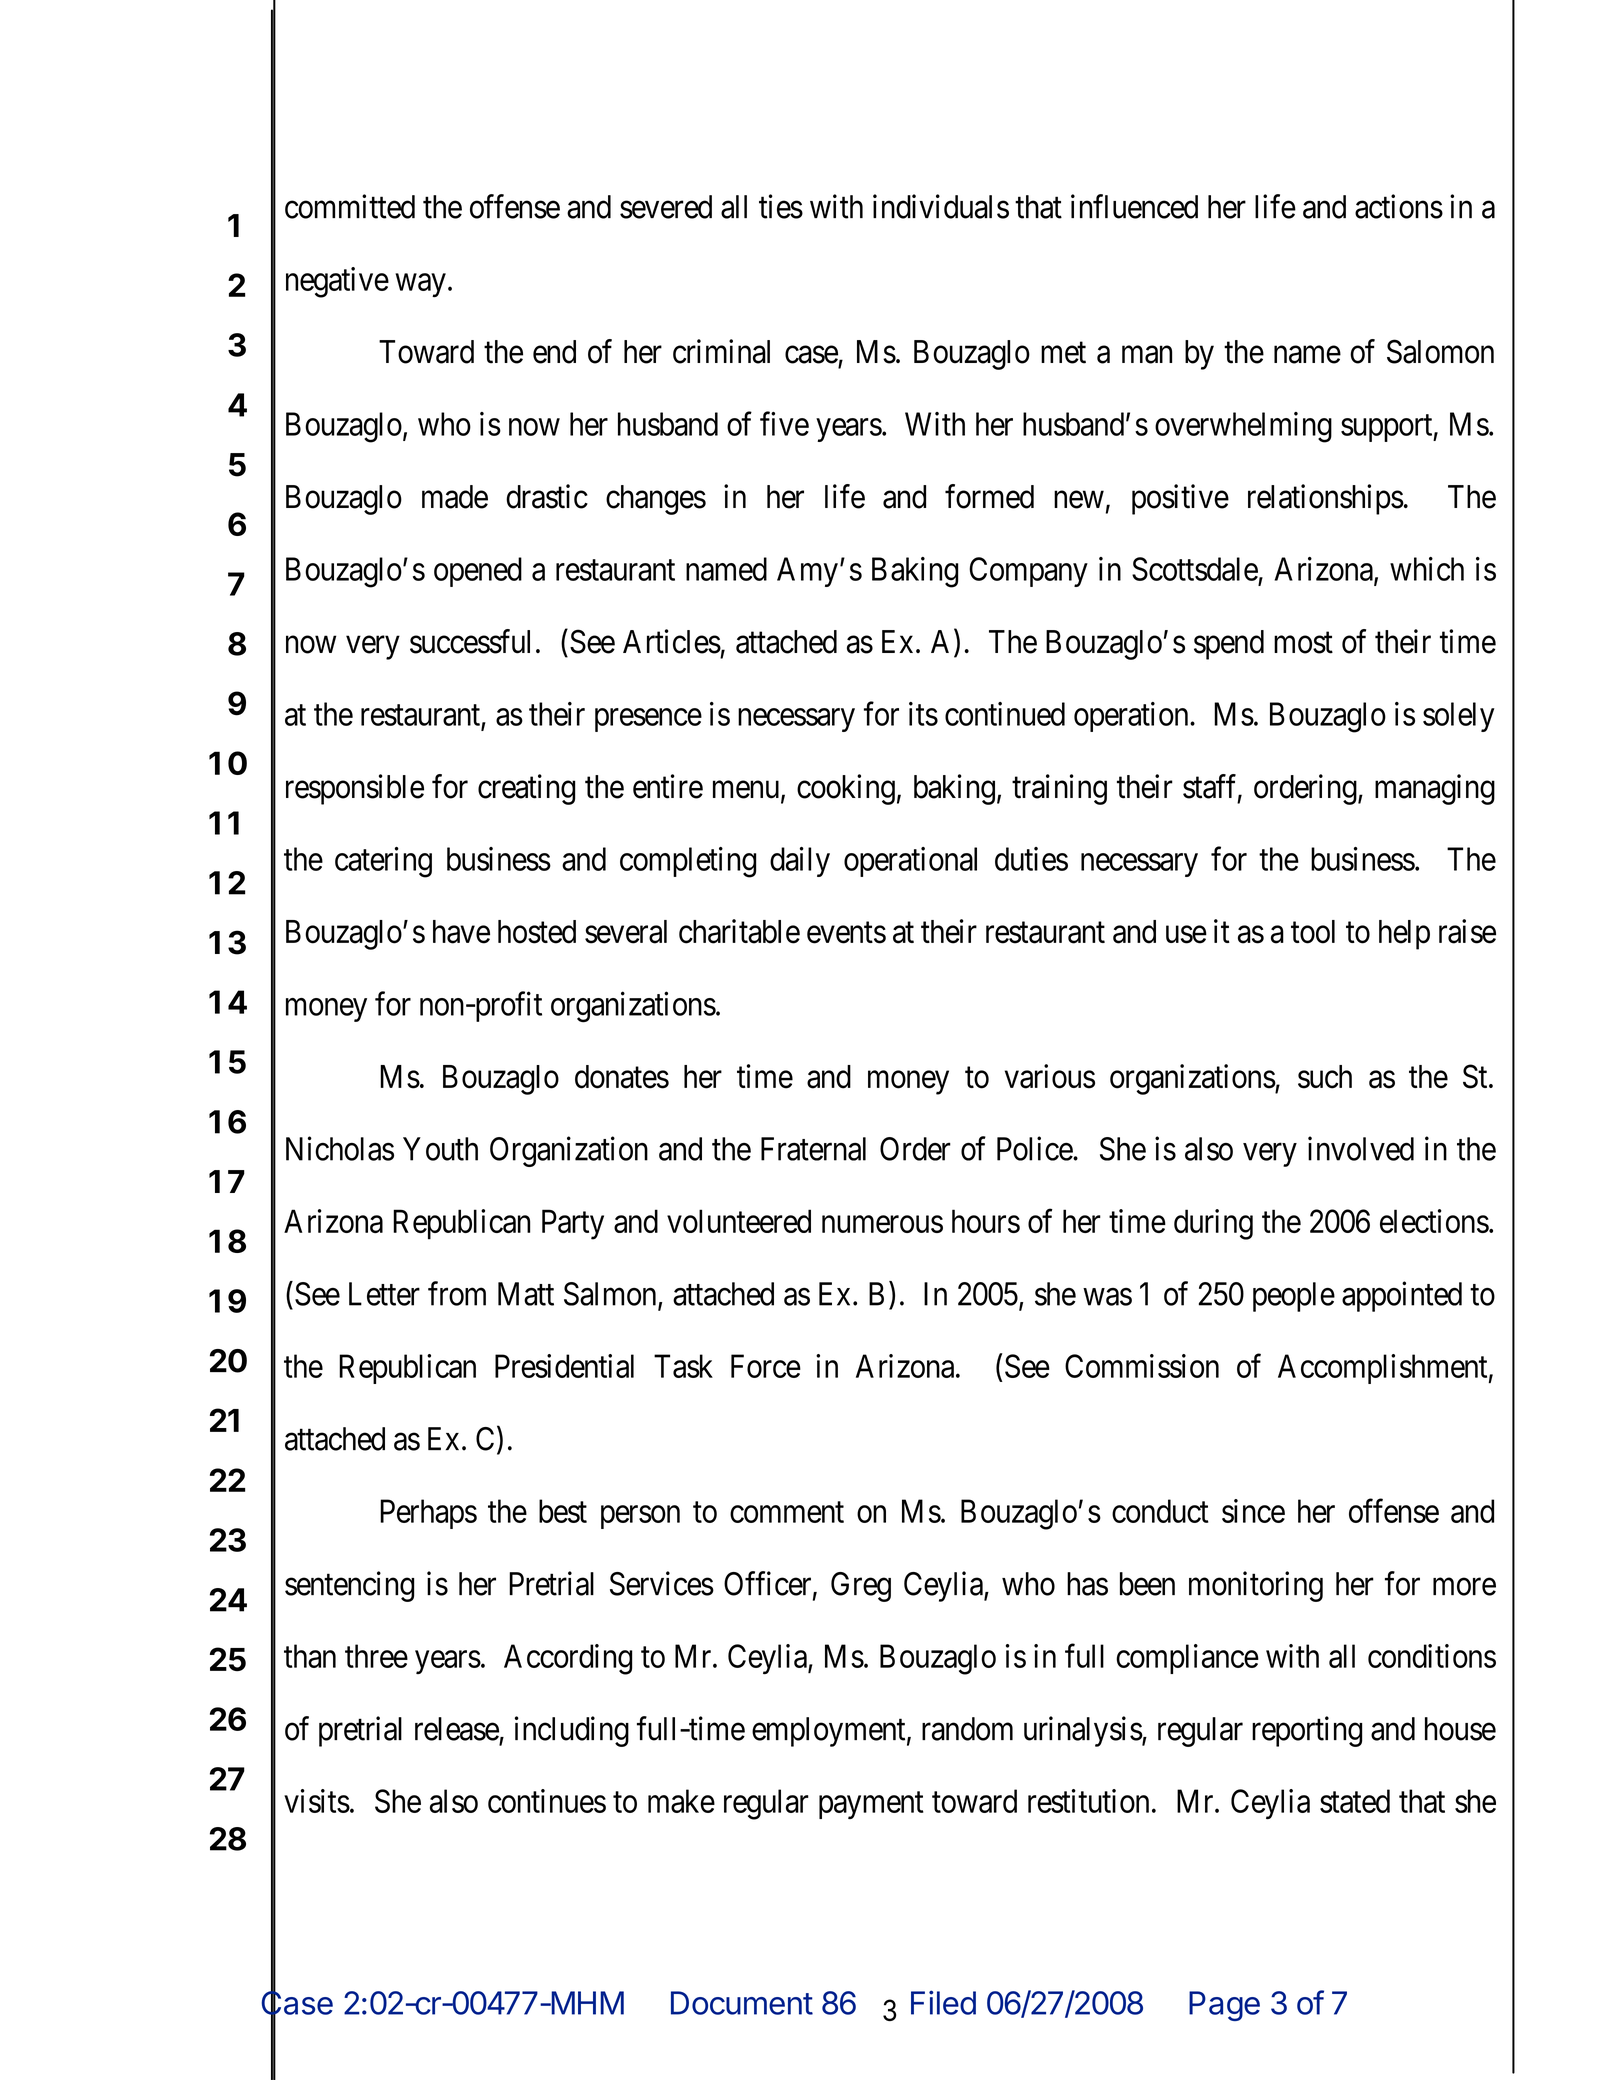  I want to click on Fraternal, so click(813, 1149).
